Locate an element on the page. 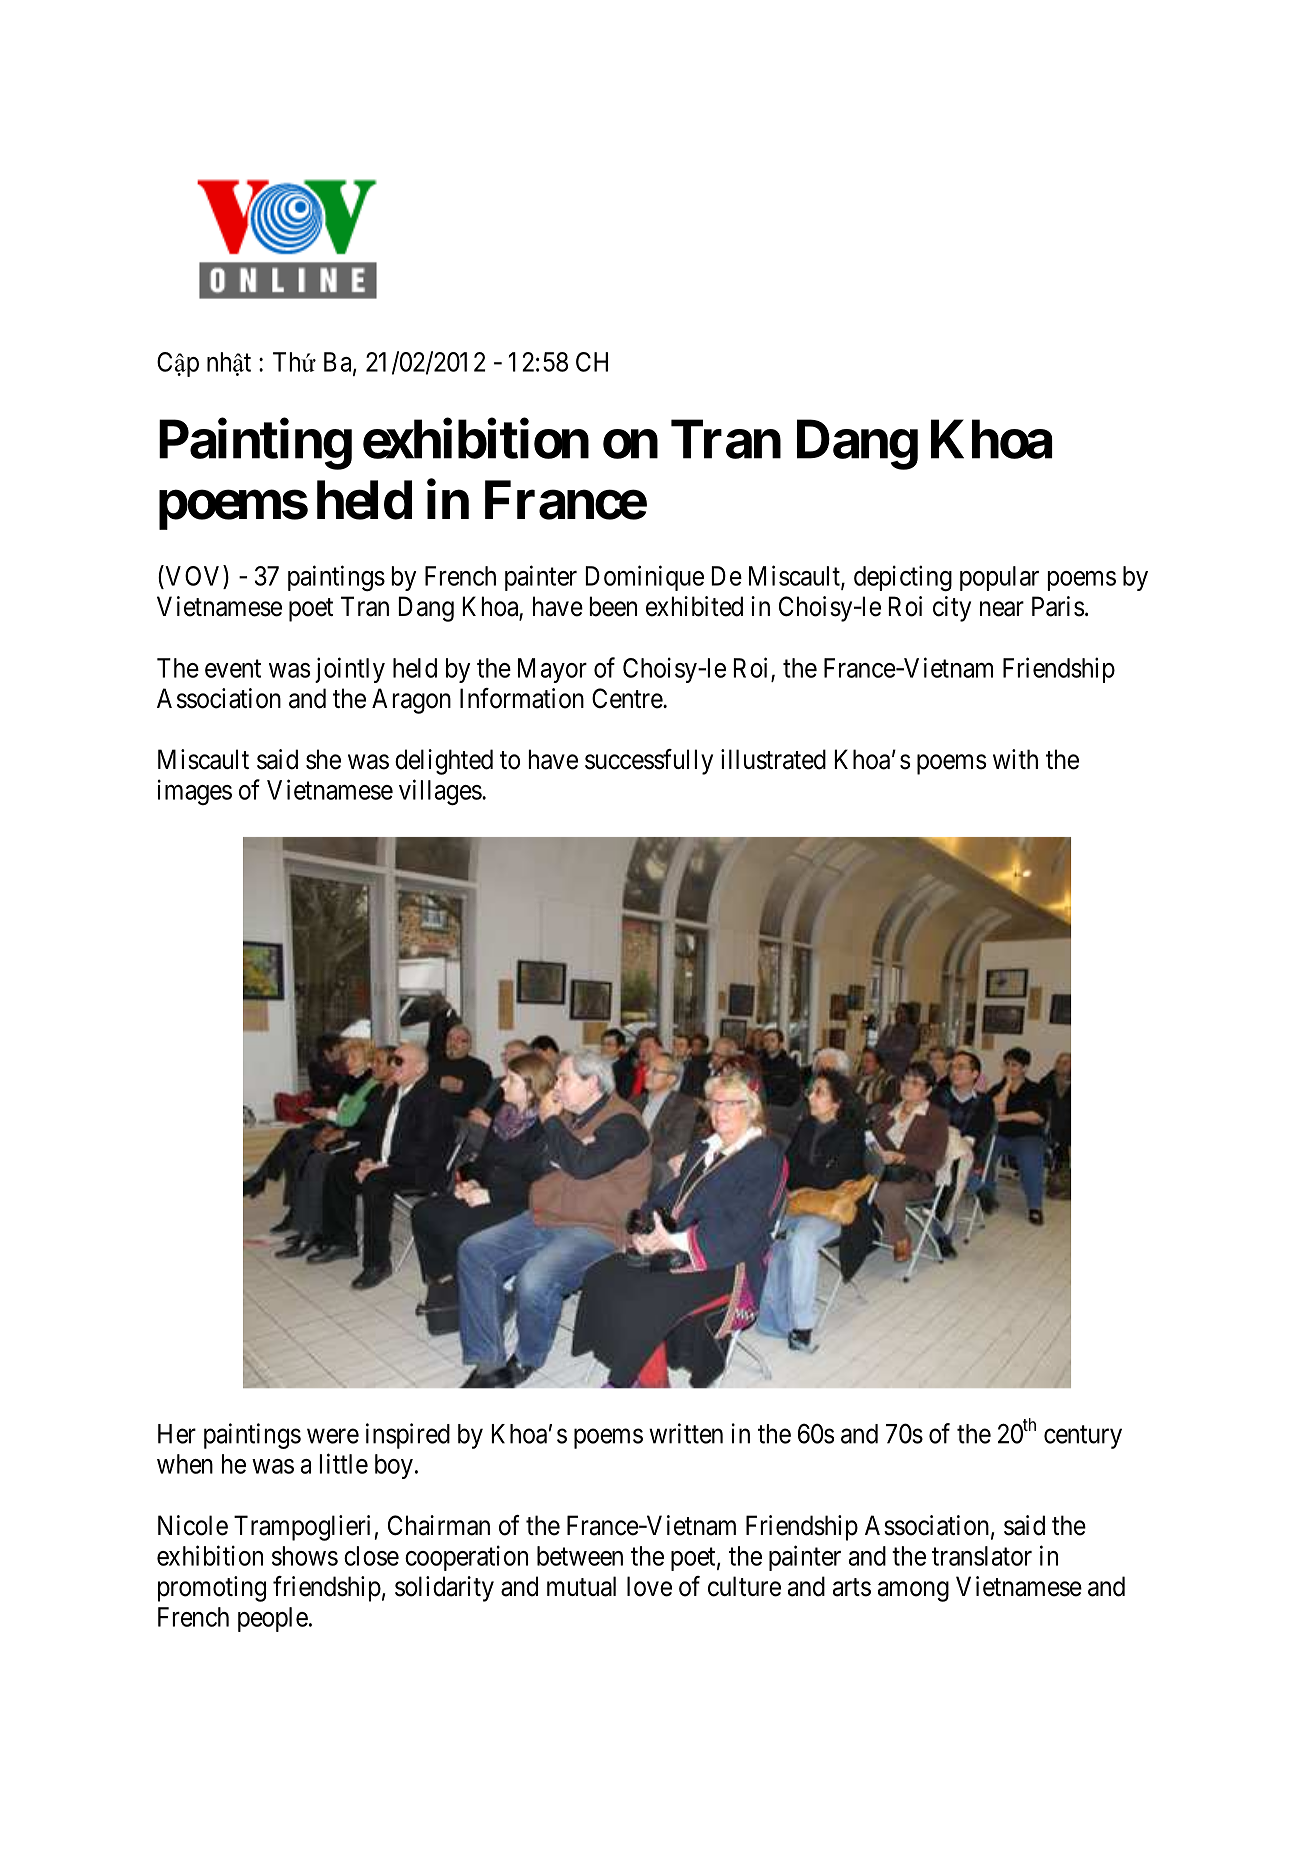 This page has height=1859, width=1314. among is located at coordinates (913, 1591).
